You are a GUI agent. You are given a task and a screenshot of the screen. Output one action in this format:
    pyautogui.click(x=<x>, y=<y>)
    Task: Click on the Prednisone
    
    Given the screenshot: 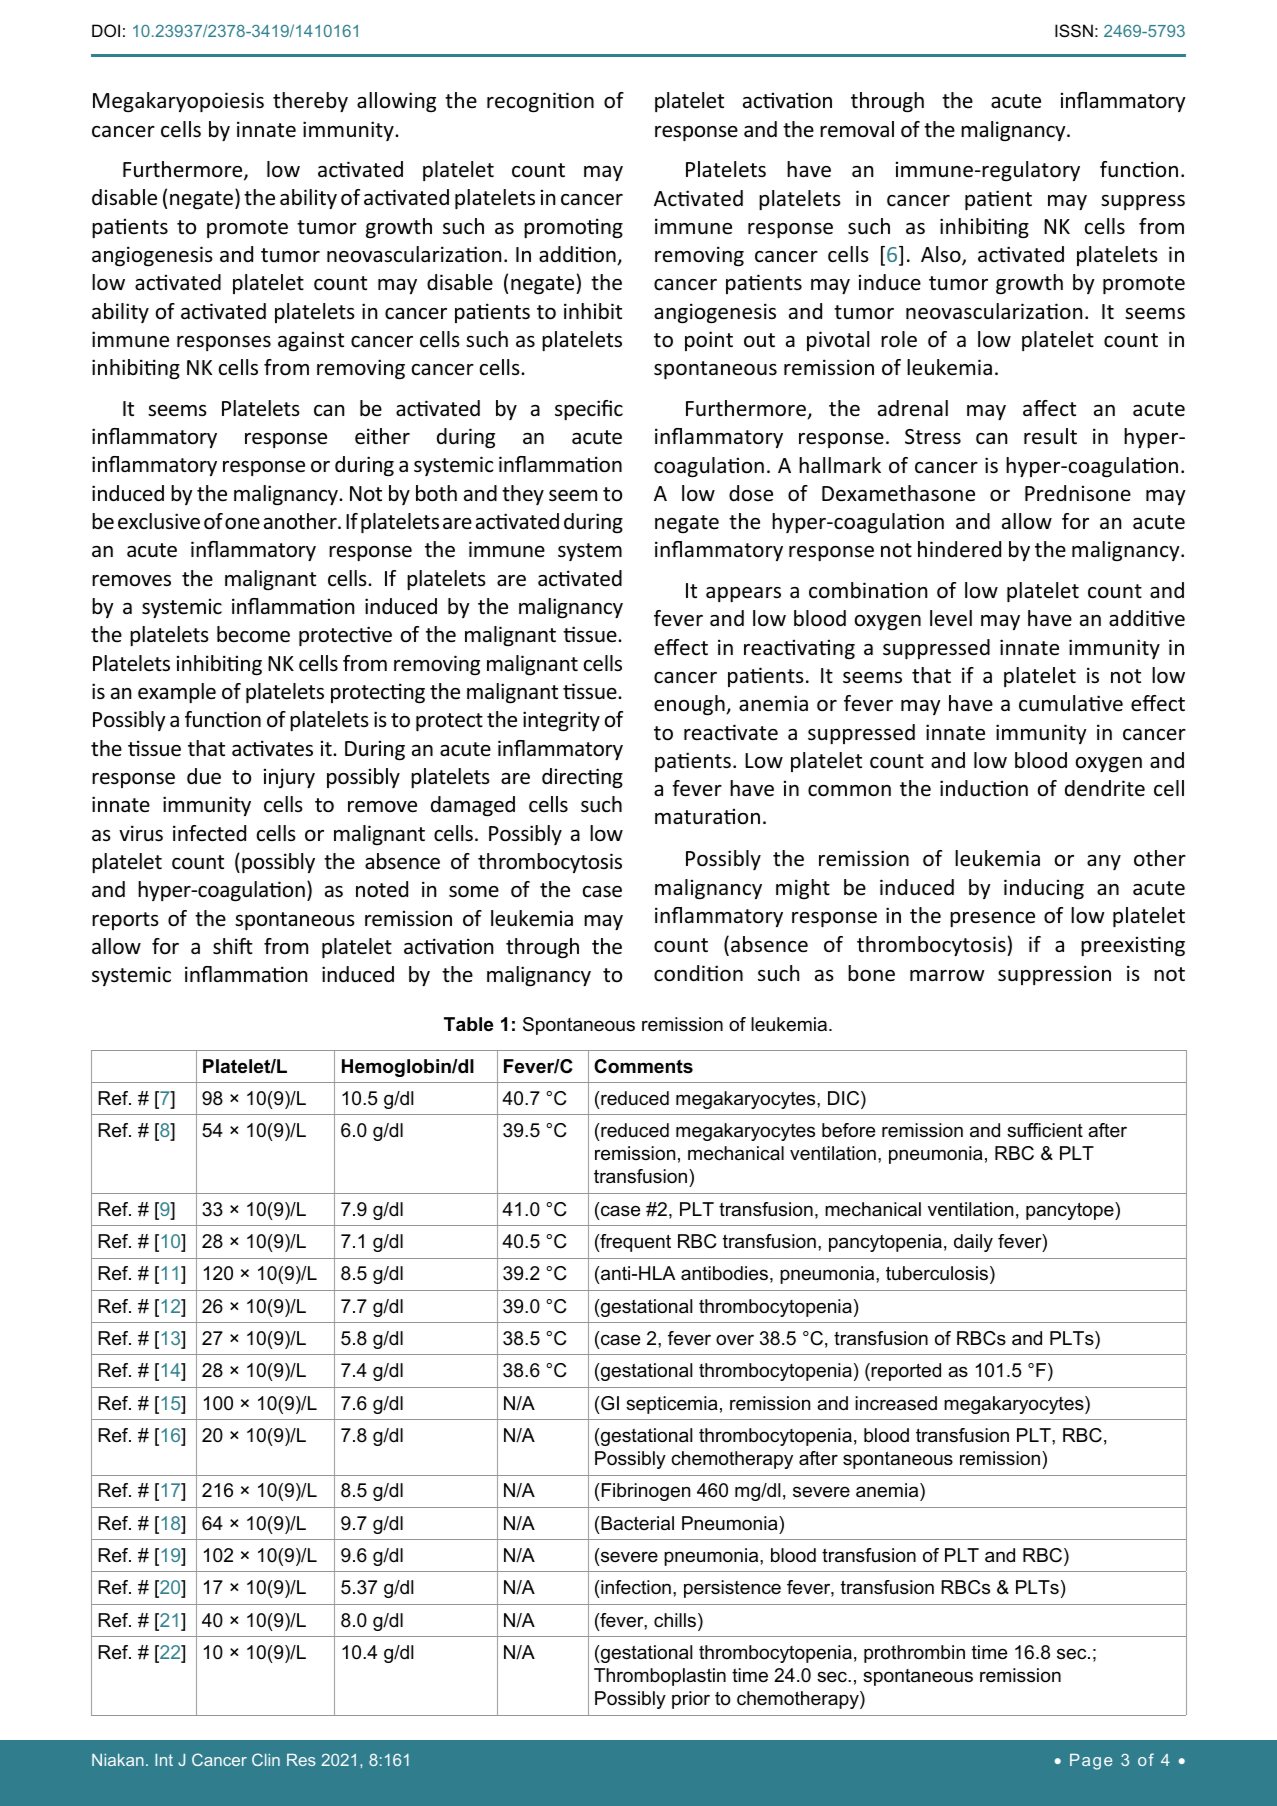 What is the action you would take?
    pyautogui.click(x=1078, y=493)
